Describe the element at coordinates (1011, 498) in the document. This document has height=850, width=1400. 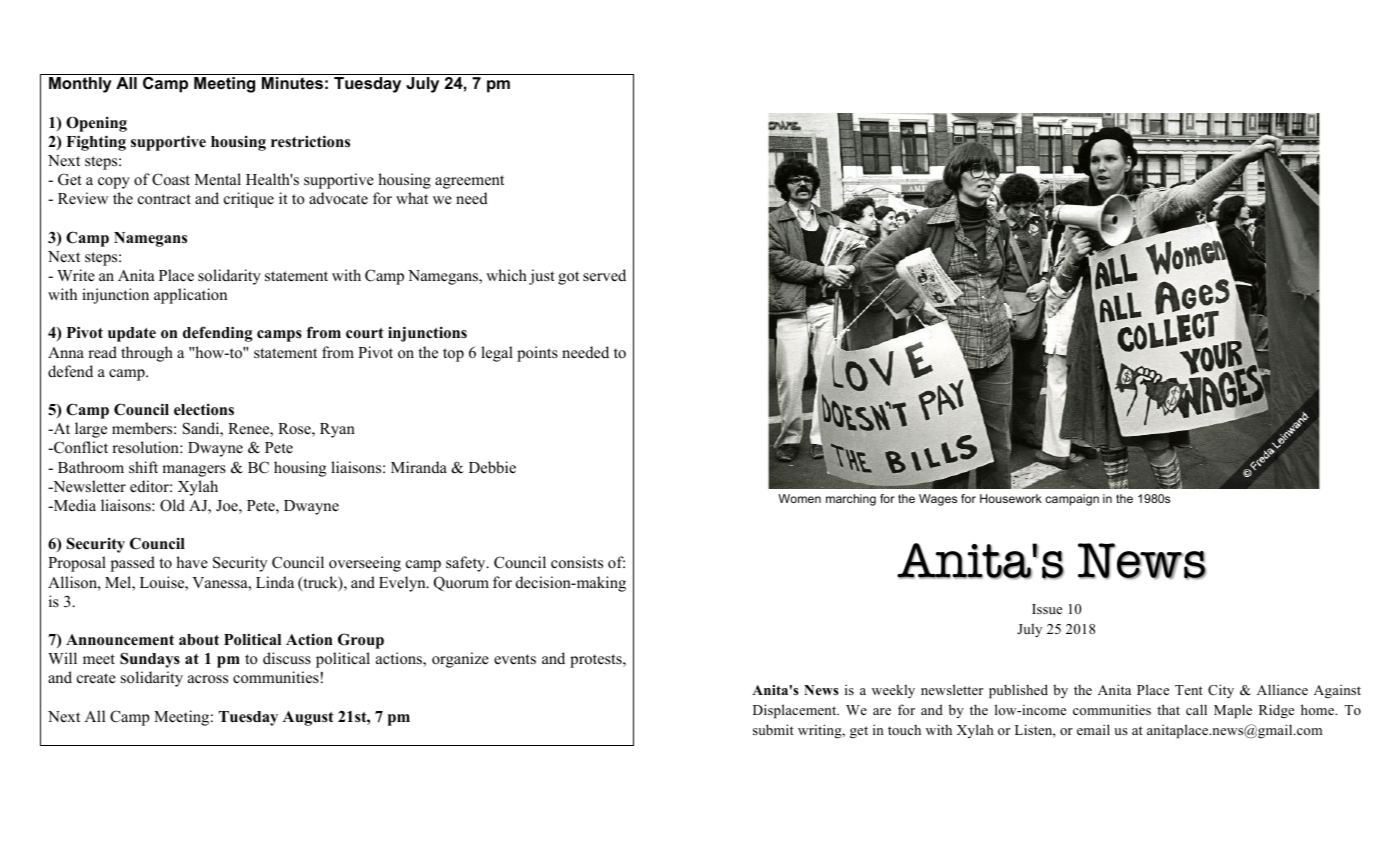
I see `Housework` at that location.
